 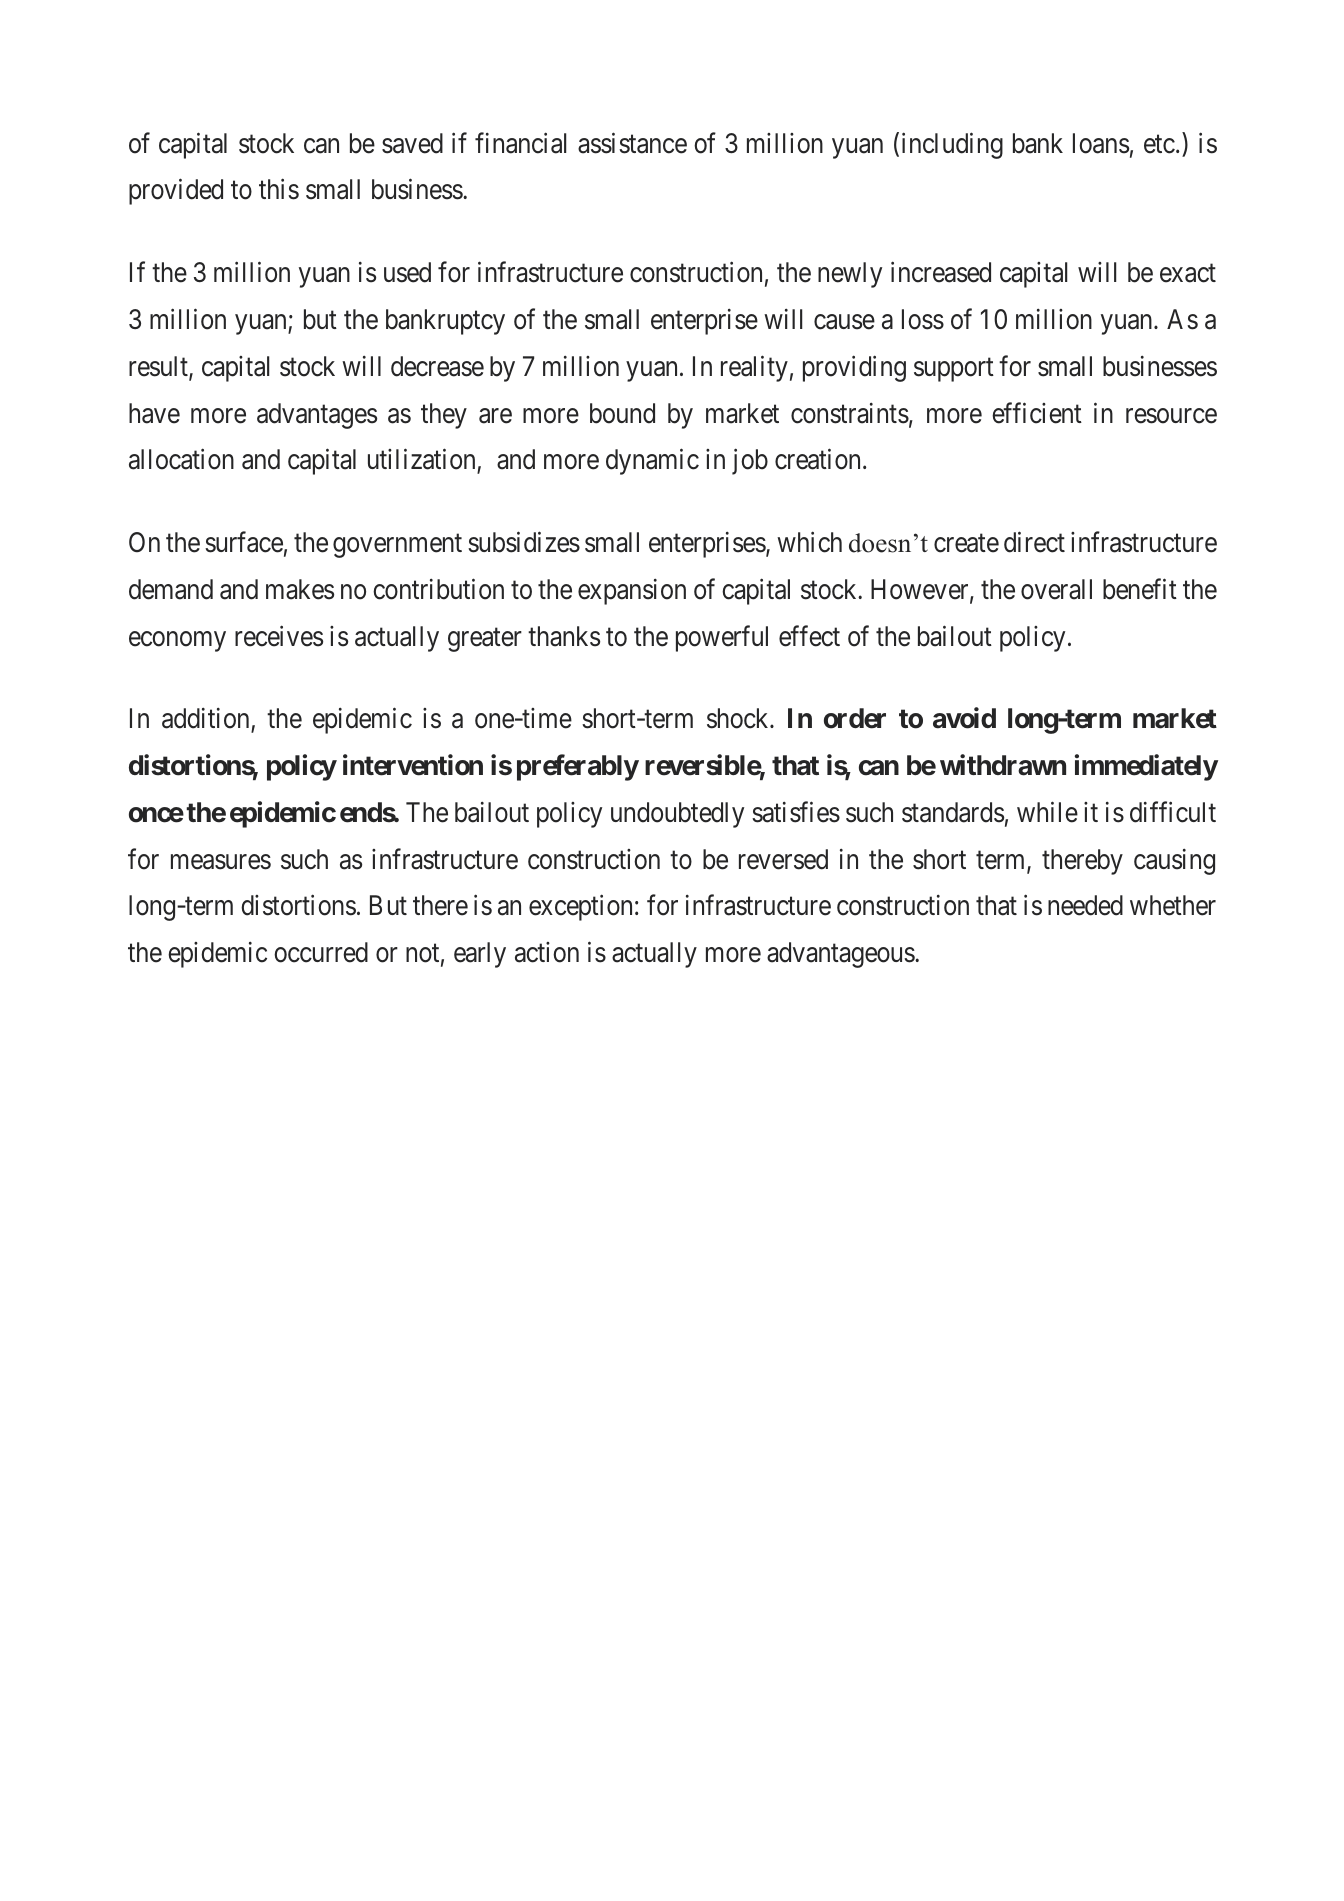 I want to click on addition, so click(x=207, y=720).
